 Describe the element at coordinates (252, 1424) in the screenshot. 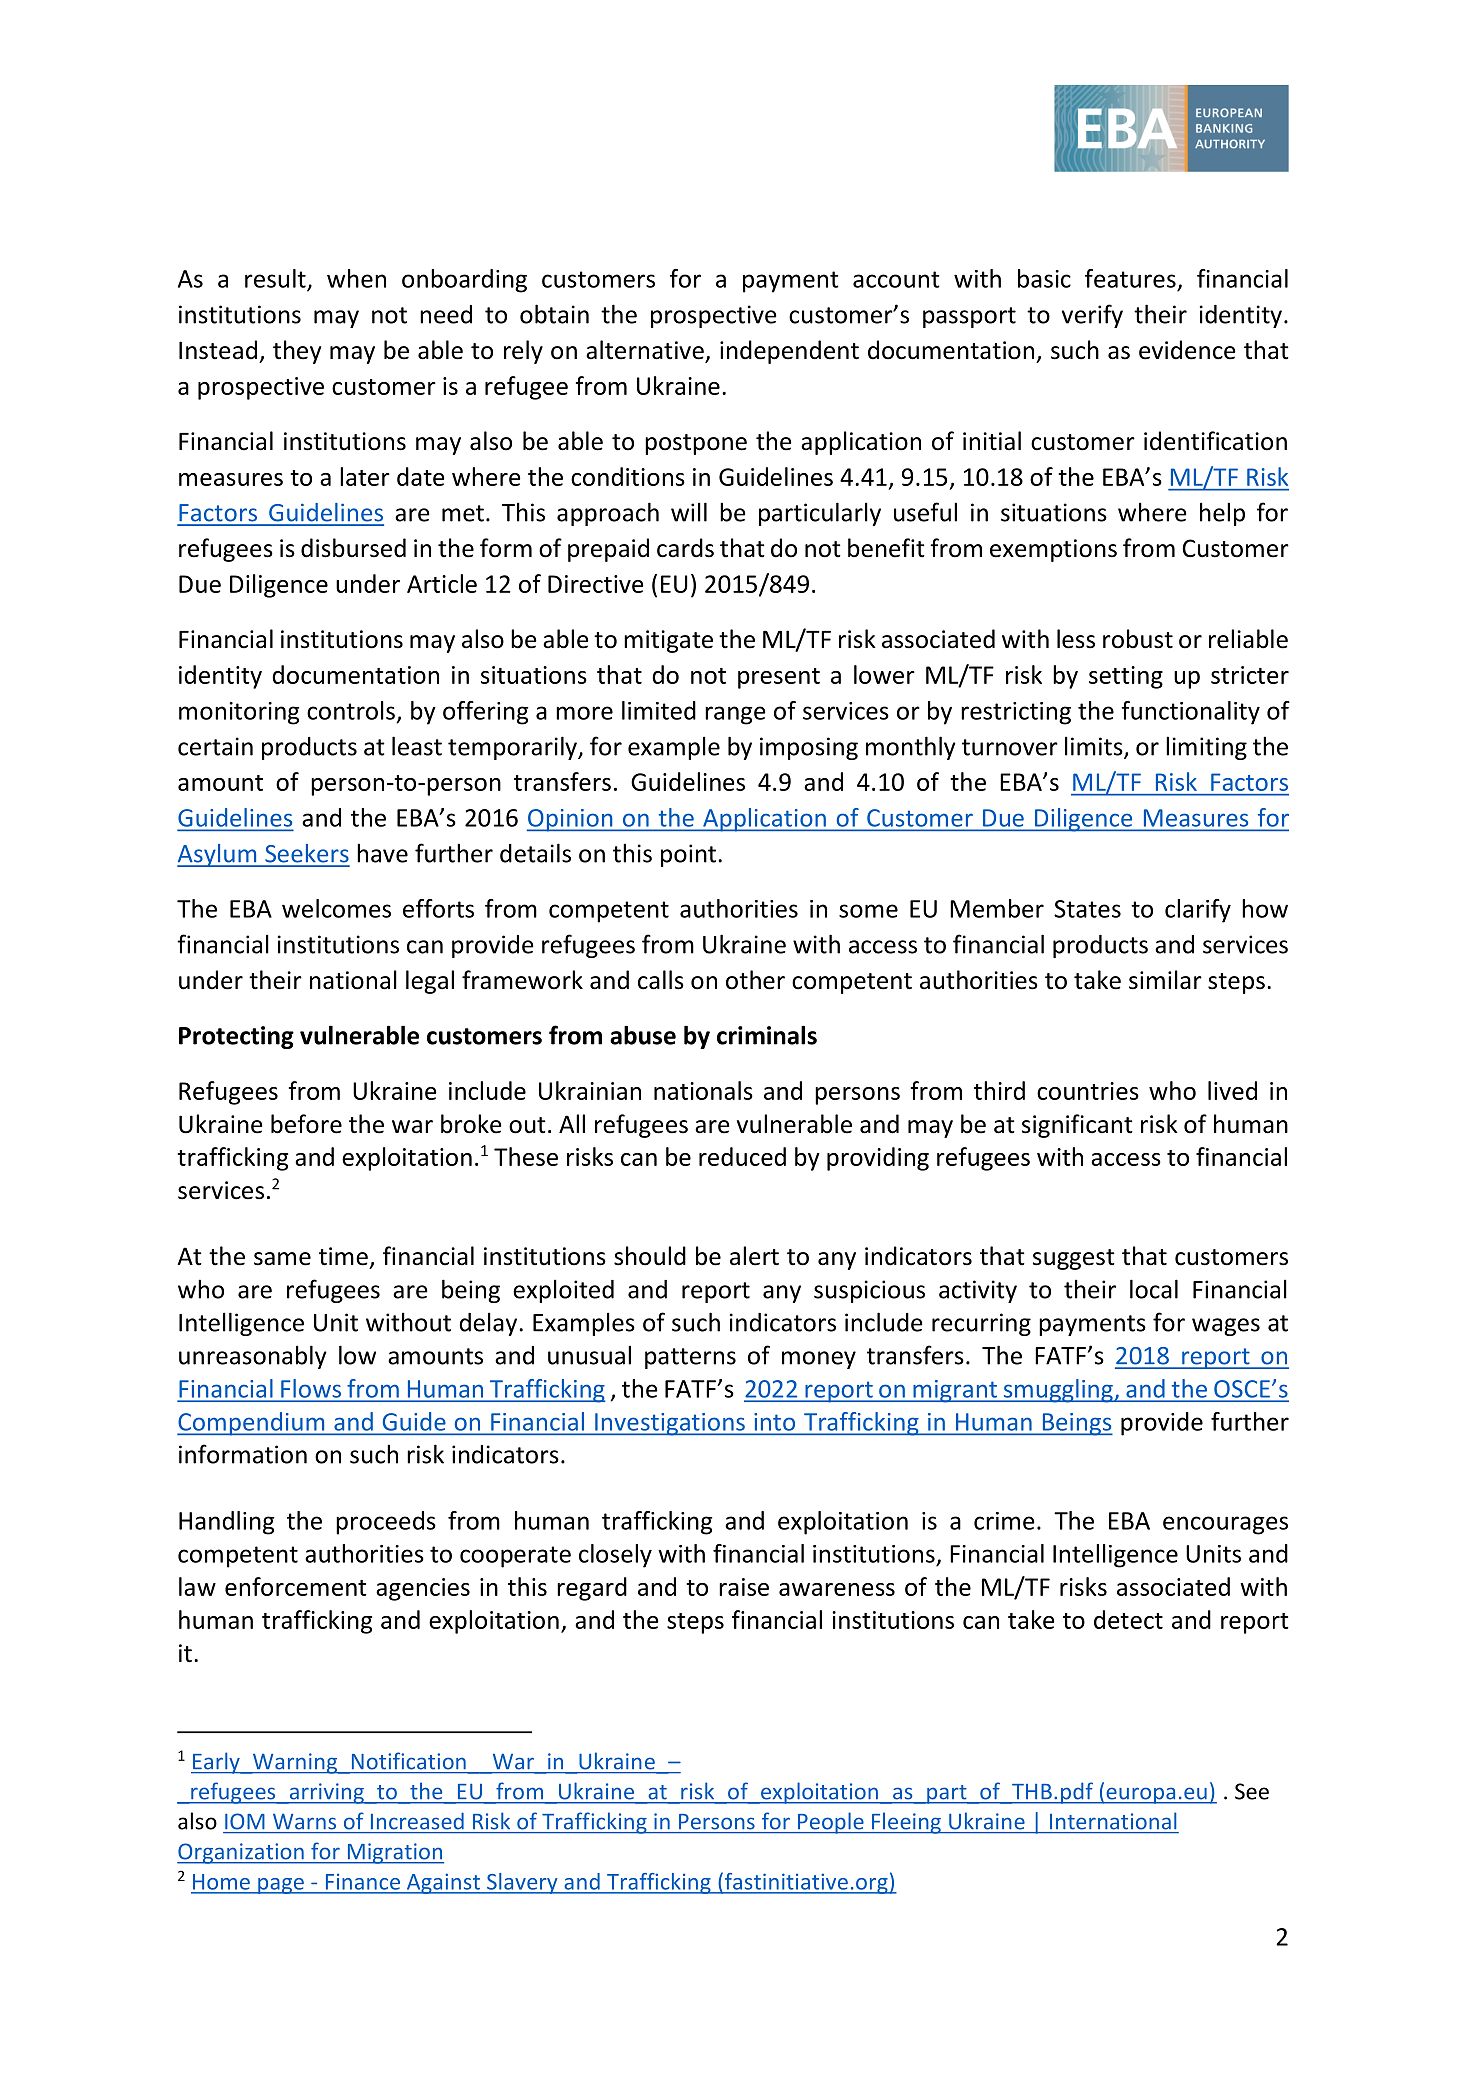

I see `Compendium` at that location.
